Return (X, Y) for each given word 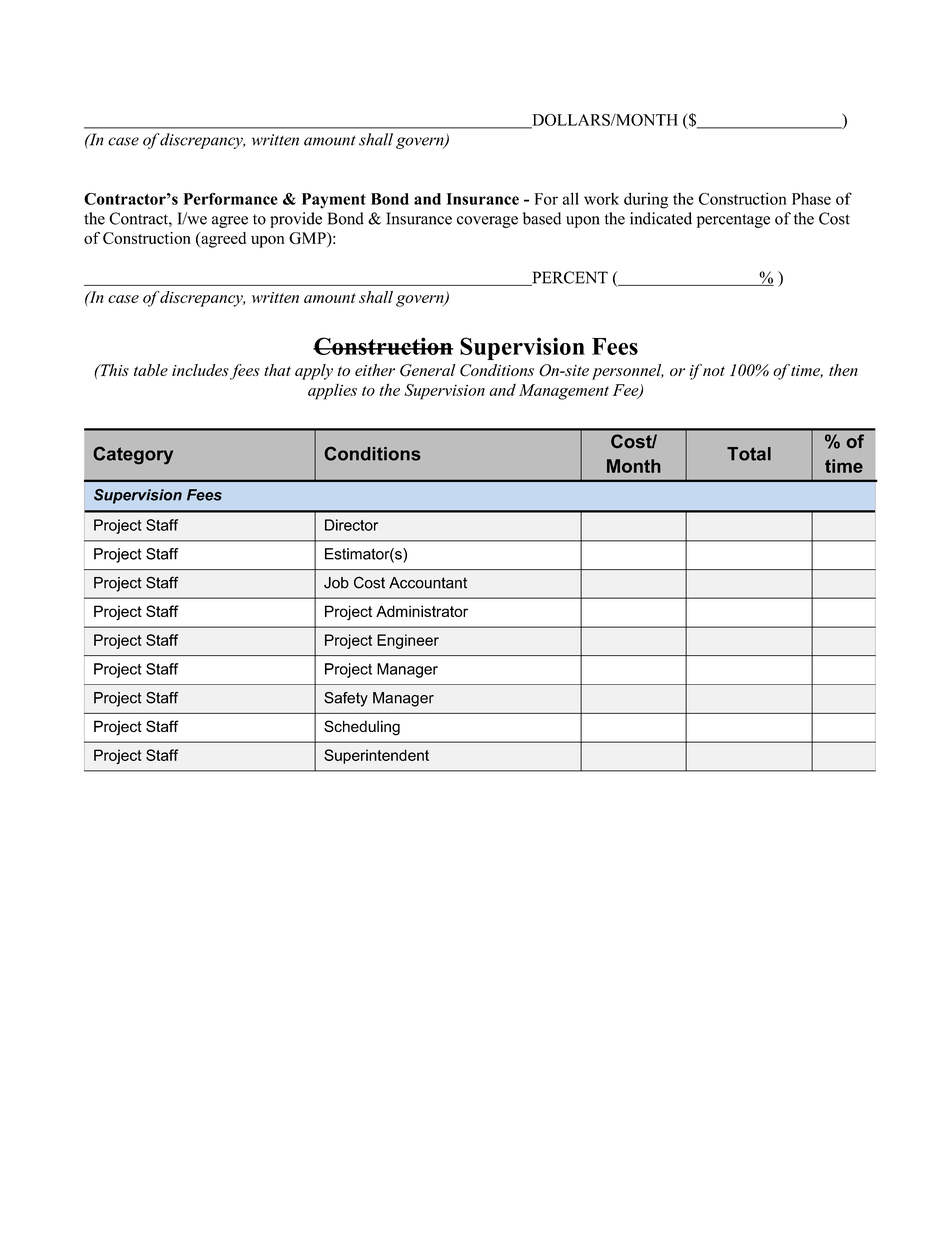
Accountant (428, 583)
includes (200, 370)
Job (336, 583)
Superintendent (376, 756)
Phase (811, 199)
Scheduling (362, 728)
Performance (231, 199)
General (428, 370)
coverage (487, 222)
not (714, 371)
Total (749, 454)
